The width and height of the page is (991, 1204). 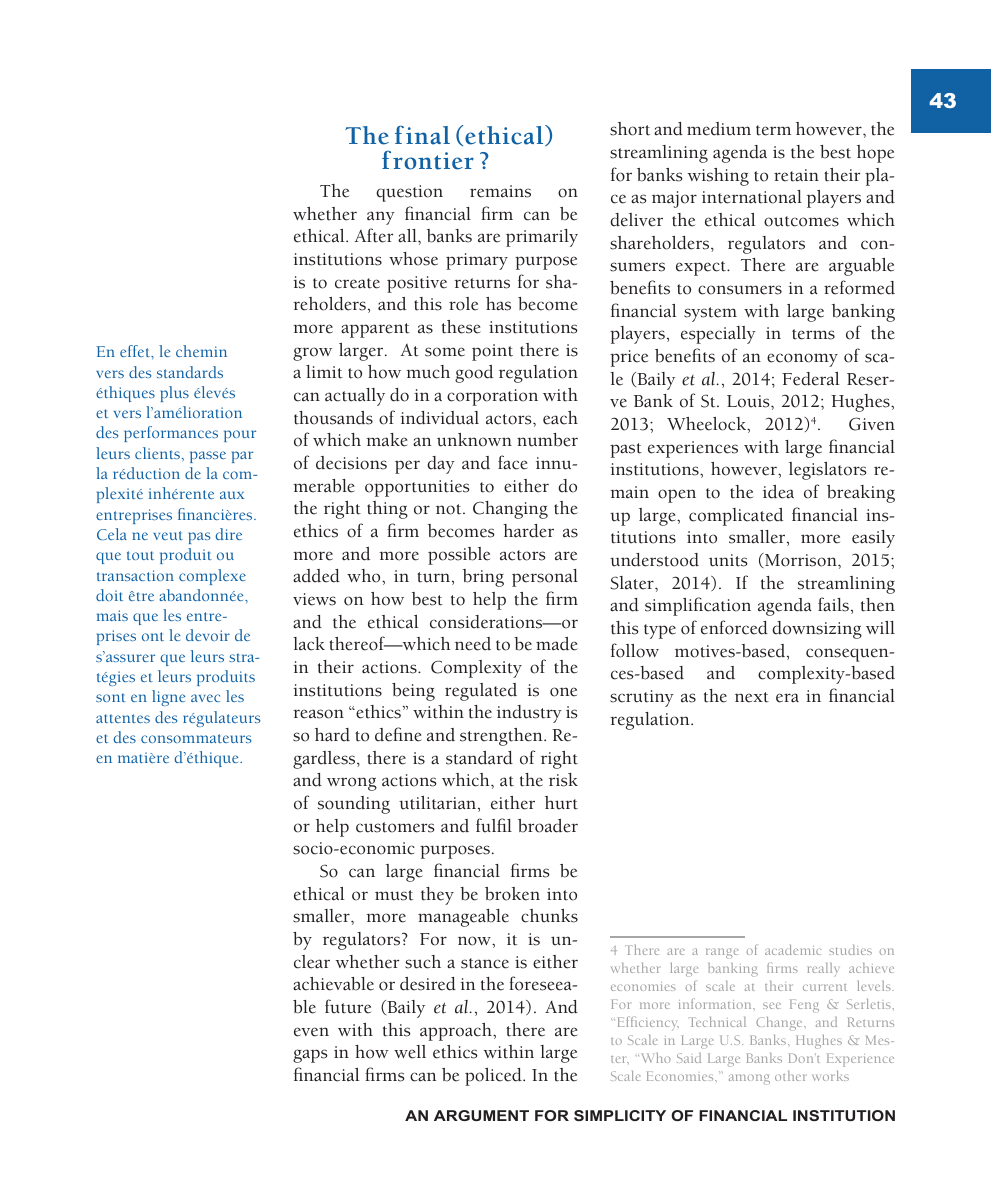 What do you see at coordinates (796, 175) in the page?
I see `retain` at bounding box center [796, 175].
